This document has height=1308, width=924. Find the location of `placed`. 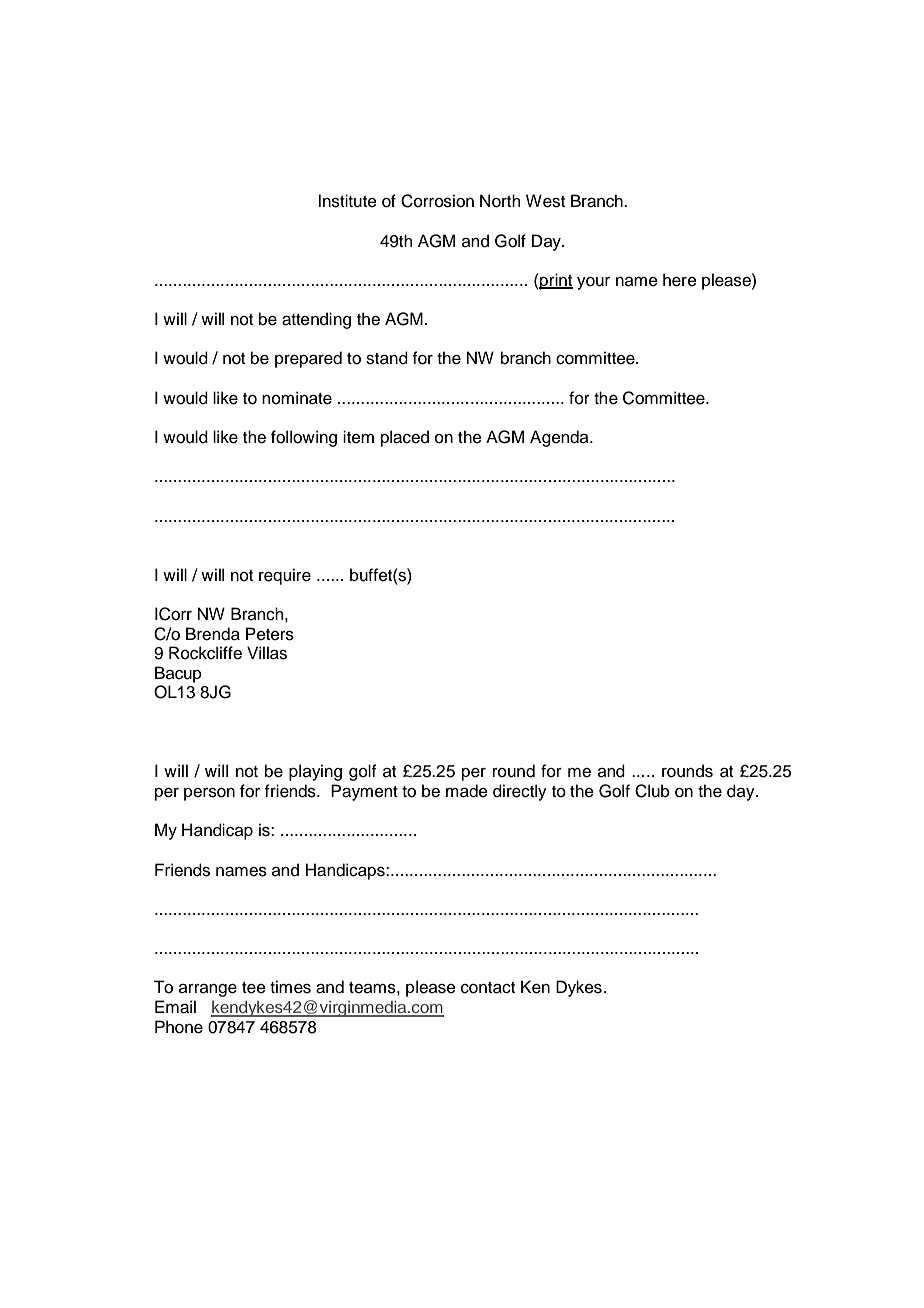

placed is located at coordinates (405, 438).
